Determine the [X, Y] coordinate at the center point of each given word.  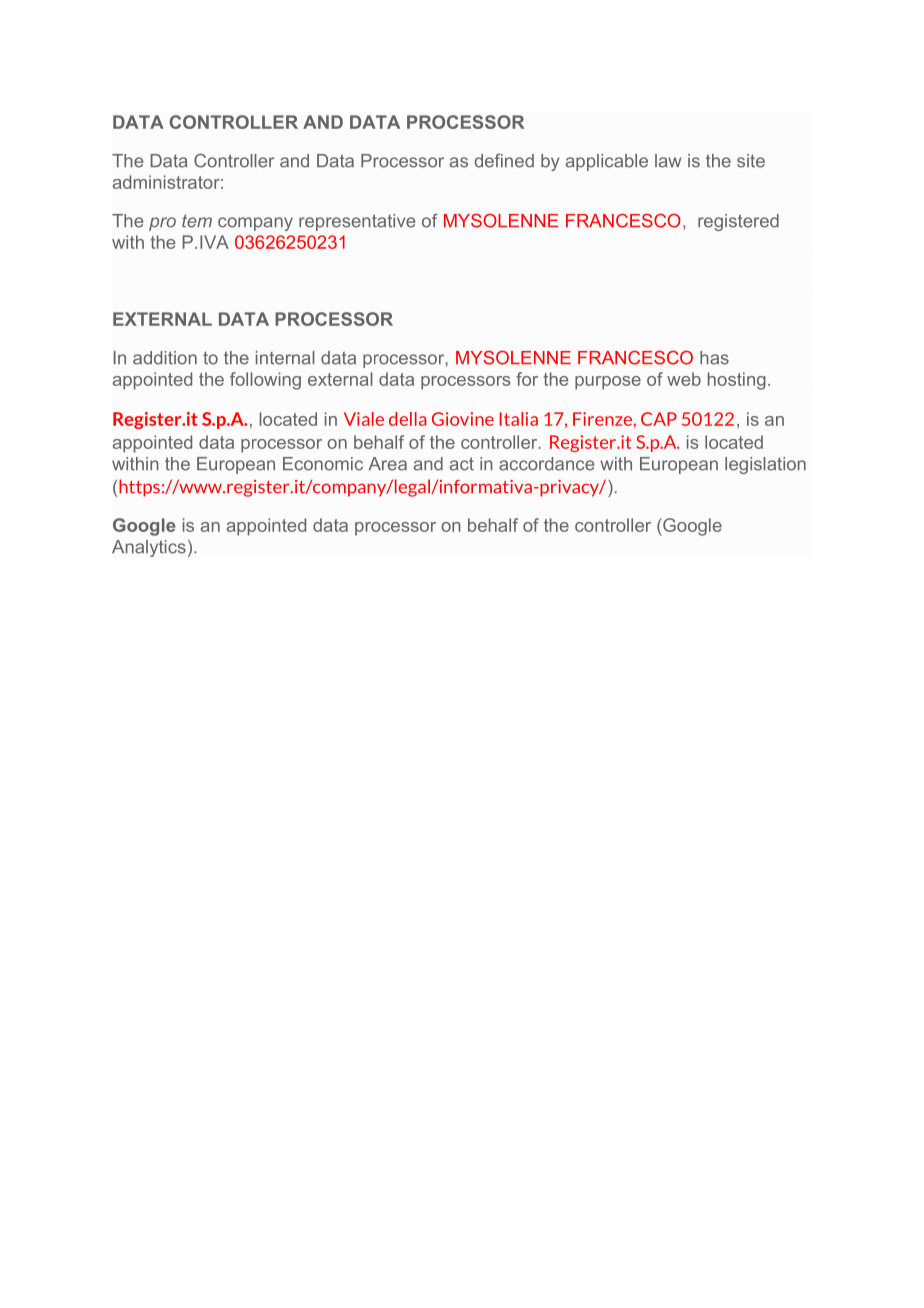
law [668, 161]
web [684, 379]
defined [504, 161]
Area [388, 464]
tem [197, 221]
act [462, 464]
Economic [323, 464]
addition [165, 358]
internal [285, 358]
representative [357, 222]
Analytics [149, 548]
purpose [608, 383]
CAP [659, 419]
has [714, 358]
